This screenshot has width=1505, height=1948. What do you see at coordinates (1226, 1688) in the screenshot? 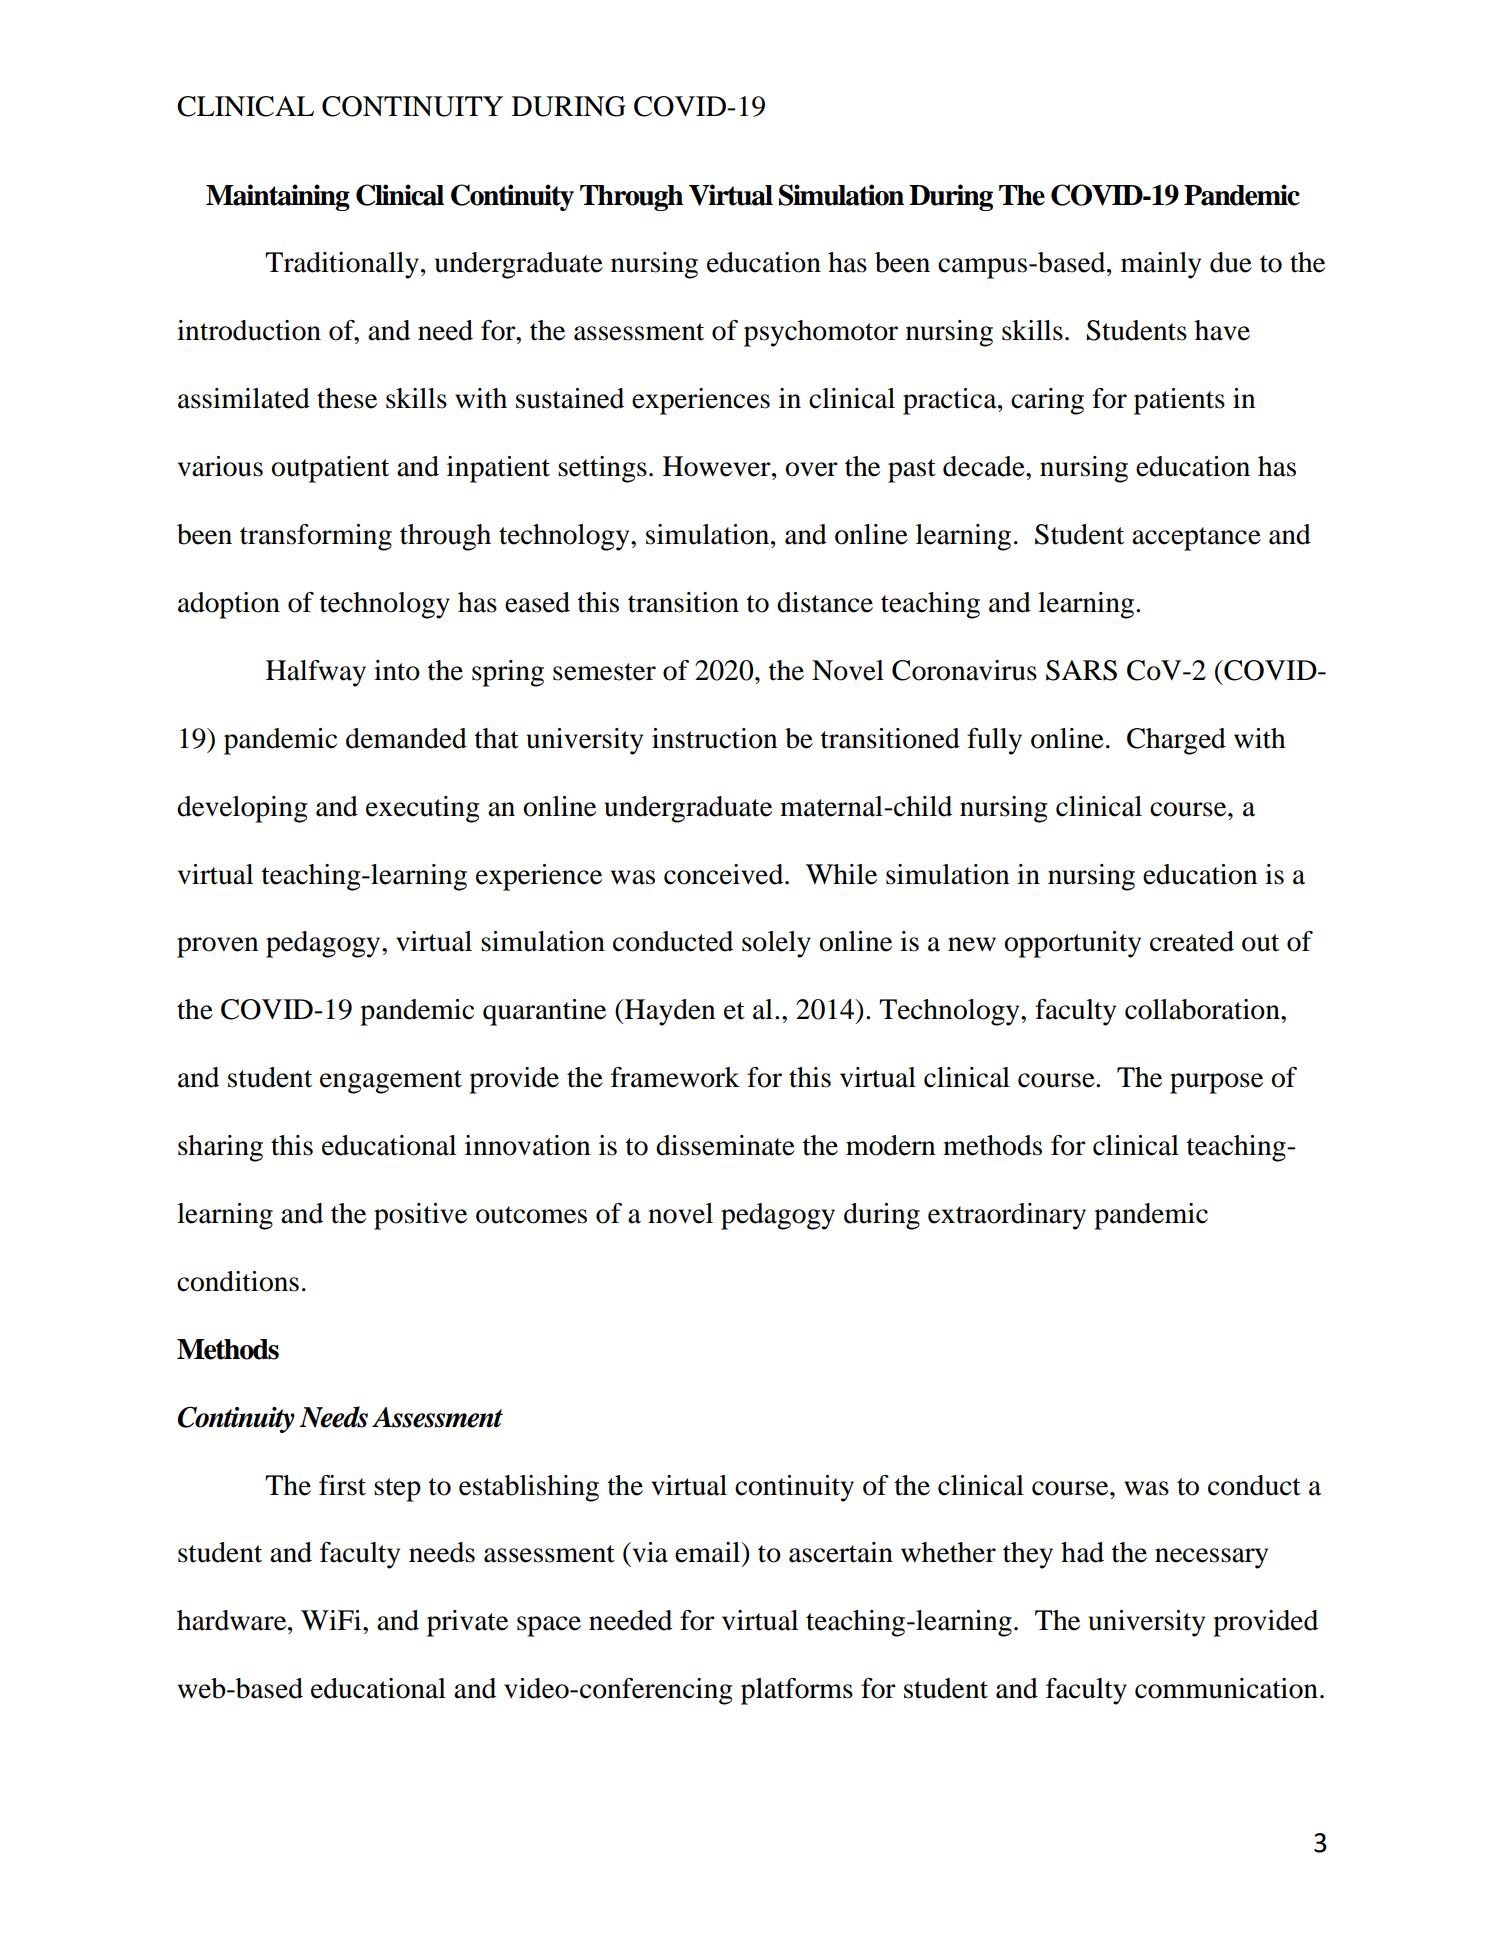
I see `communication` at bounding box center [1226, 1688].
